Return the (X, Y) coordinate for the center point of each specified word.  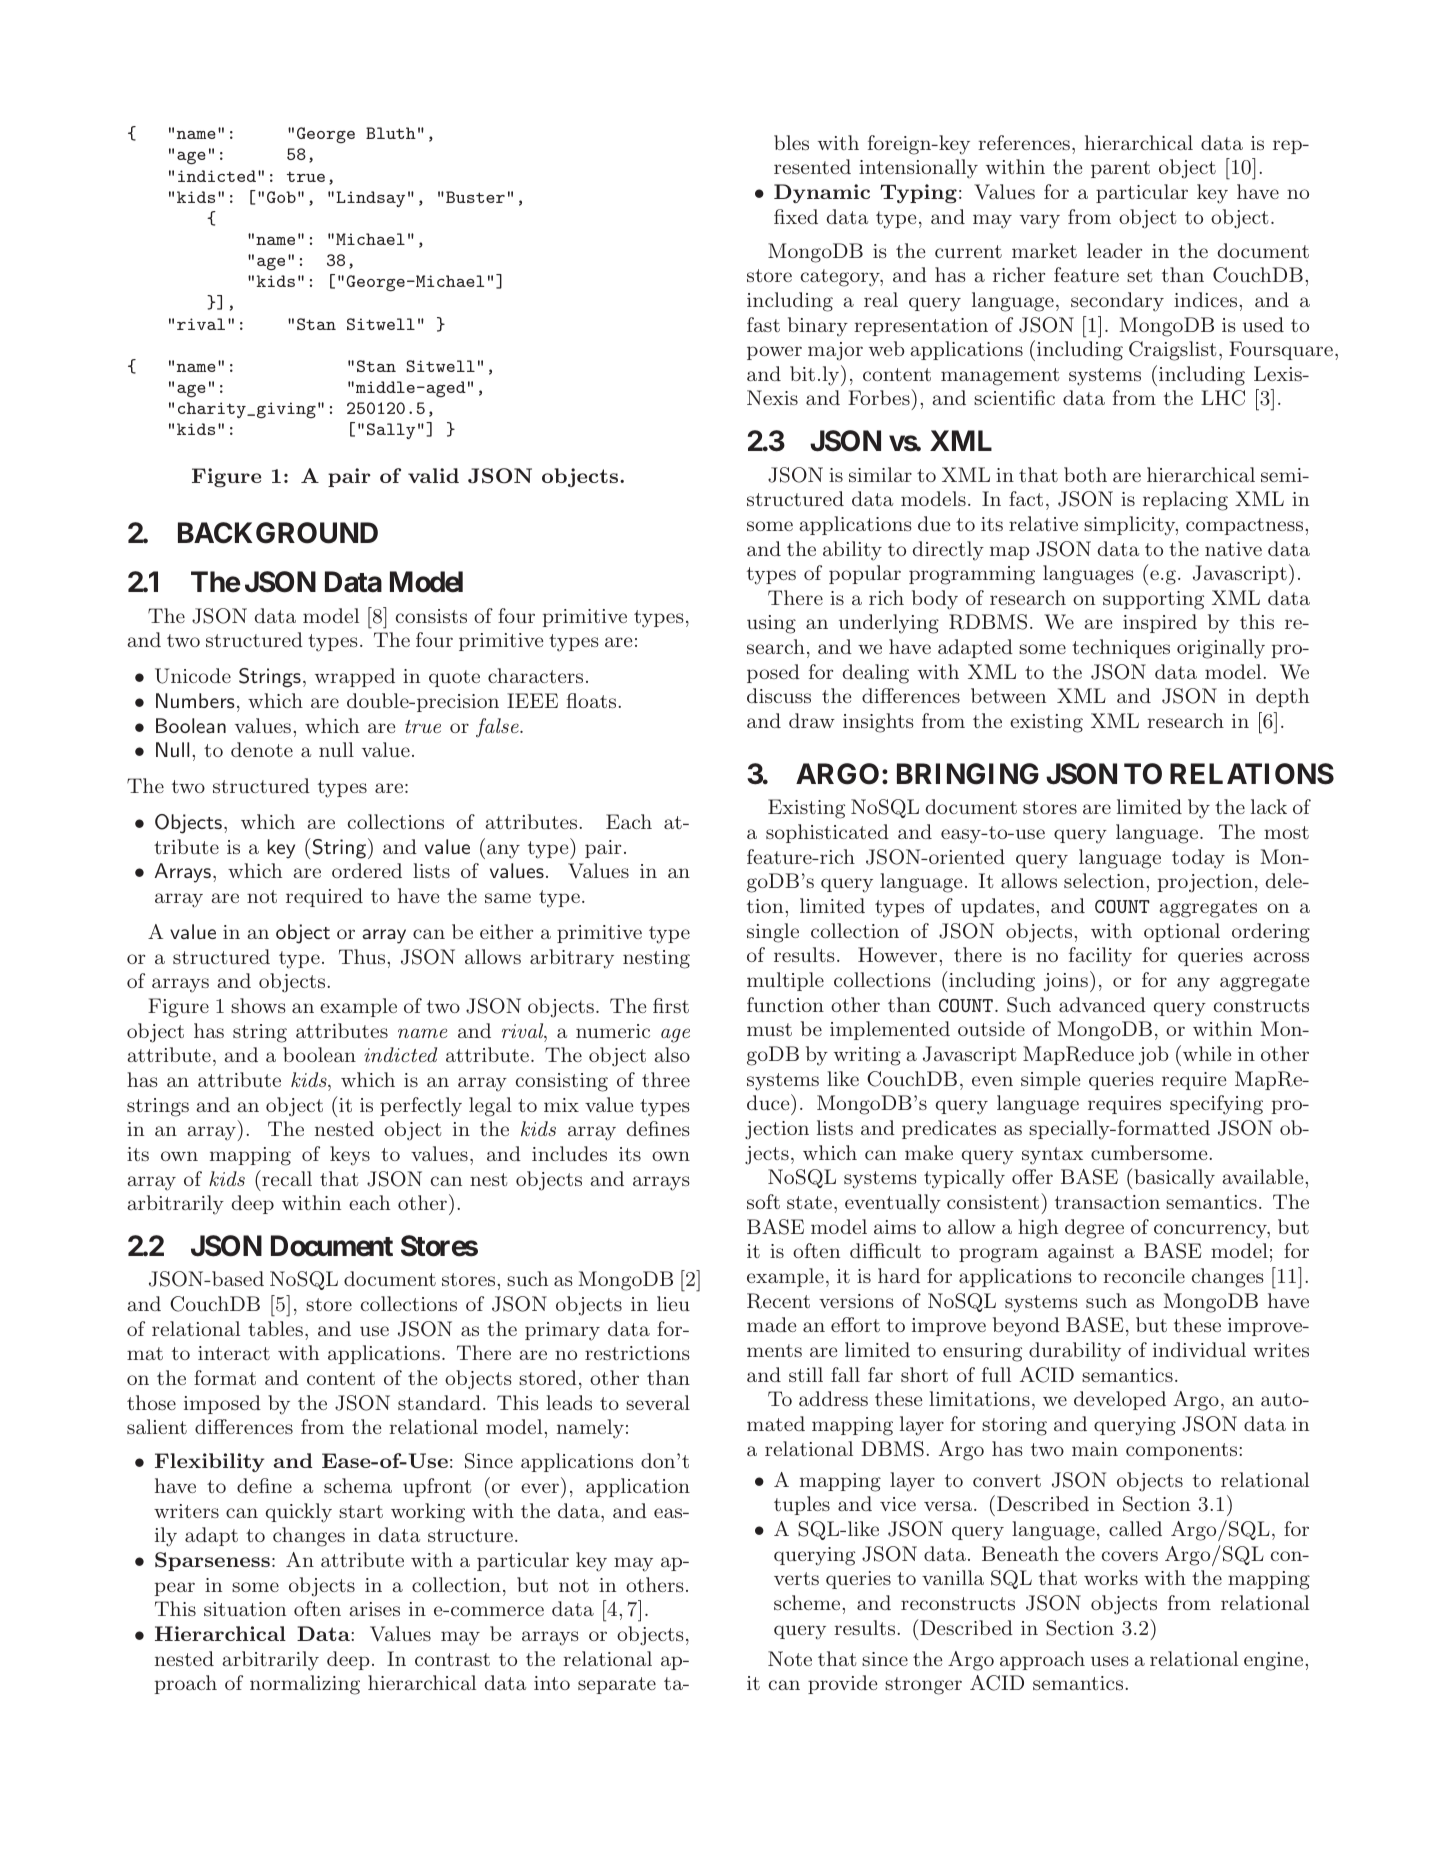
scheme (808, 1602)
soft (763, 1201)
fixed (796, 216)
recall (286, 1178)
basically (1173, 1178)
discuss (779, 695)
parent (1120, 169)
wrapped (355, 677)
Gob (281, 197)
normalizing (305, 1685)
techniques (1121, 648)
